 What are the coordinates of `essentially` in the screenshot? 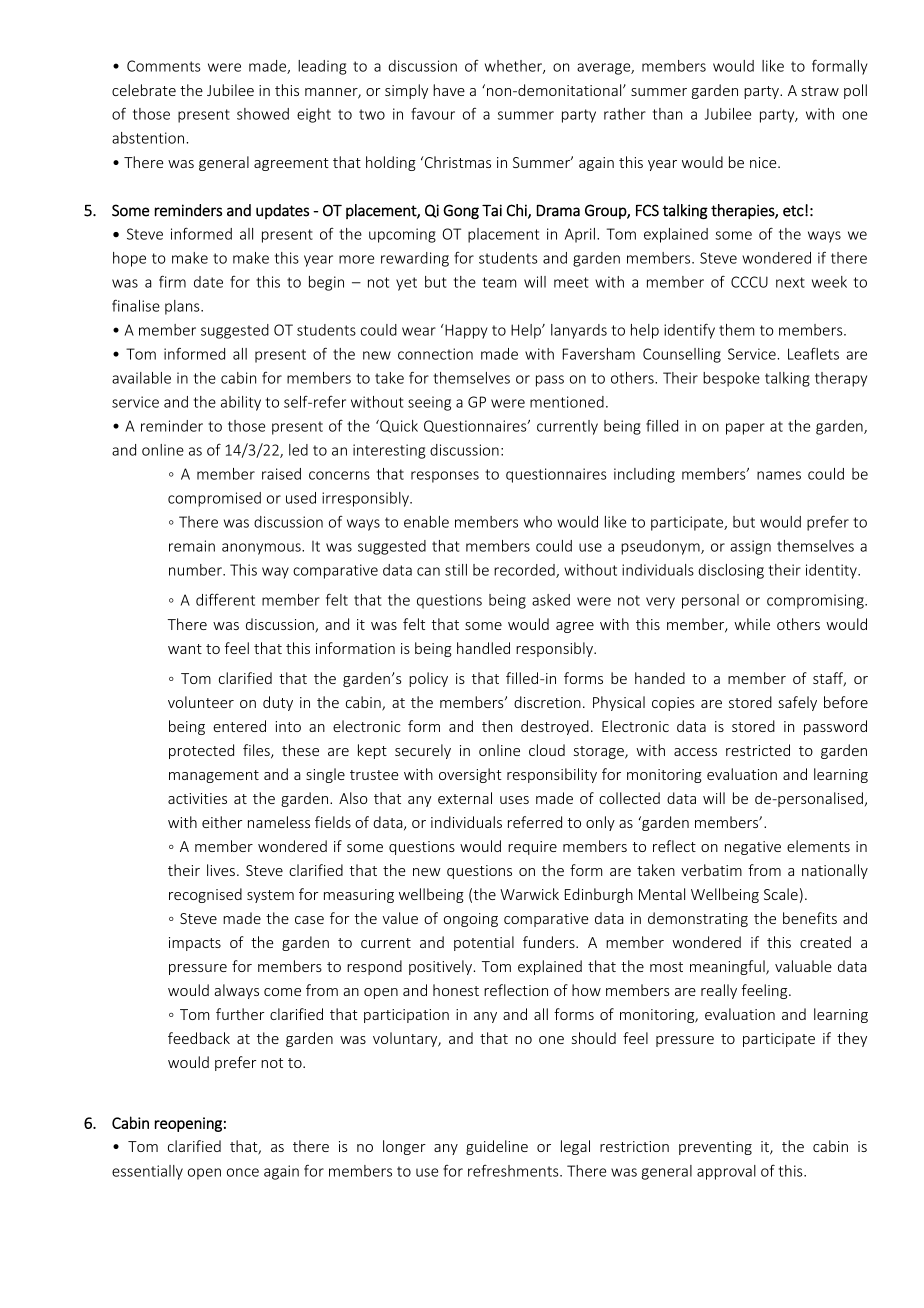 It's located at (147, 1172).
